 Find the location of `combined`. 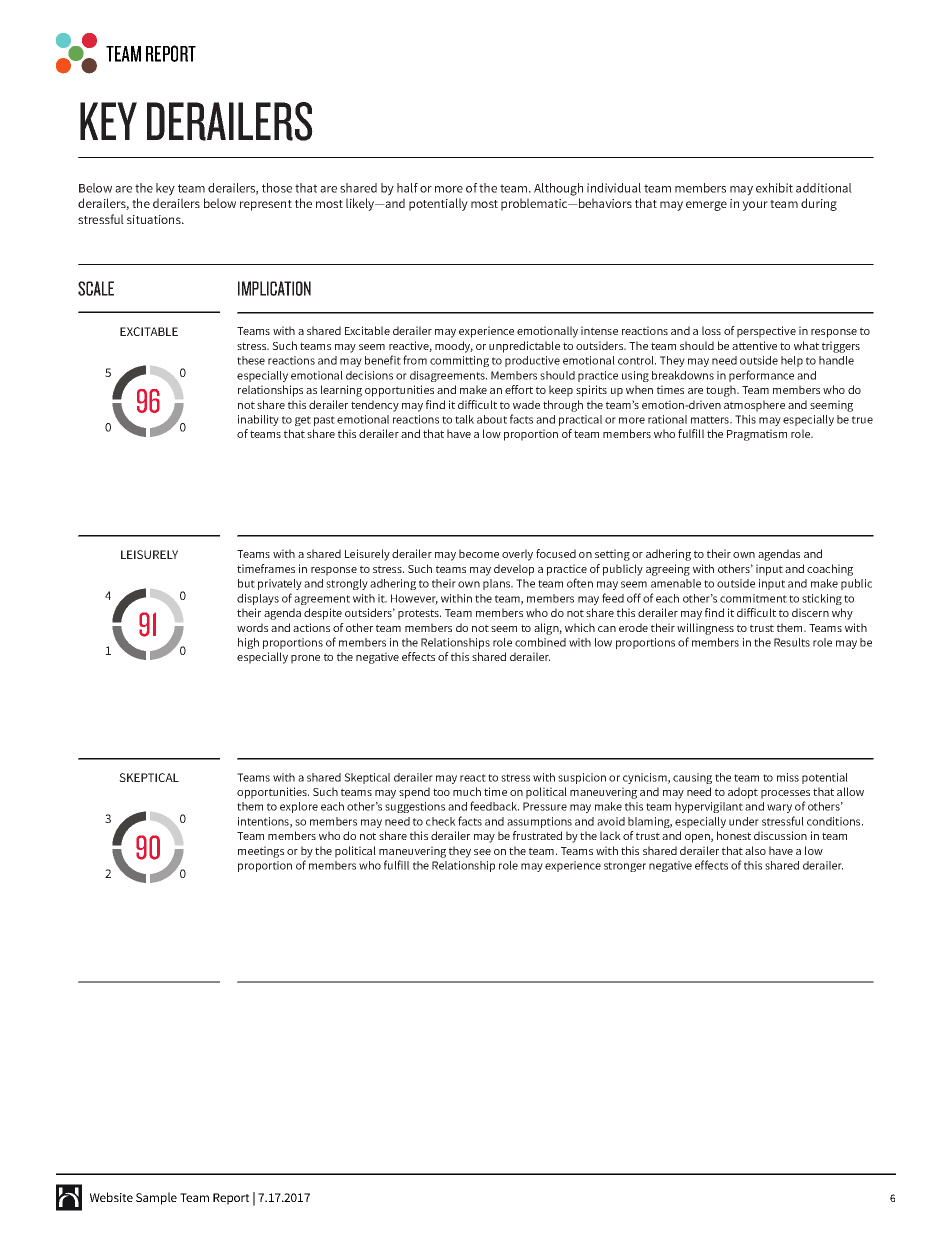

combined is located at coordinates (540, 642).
